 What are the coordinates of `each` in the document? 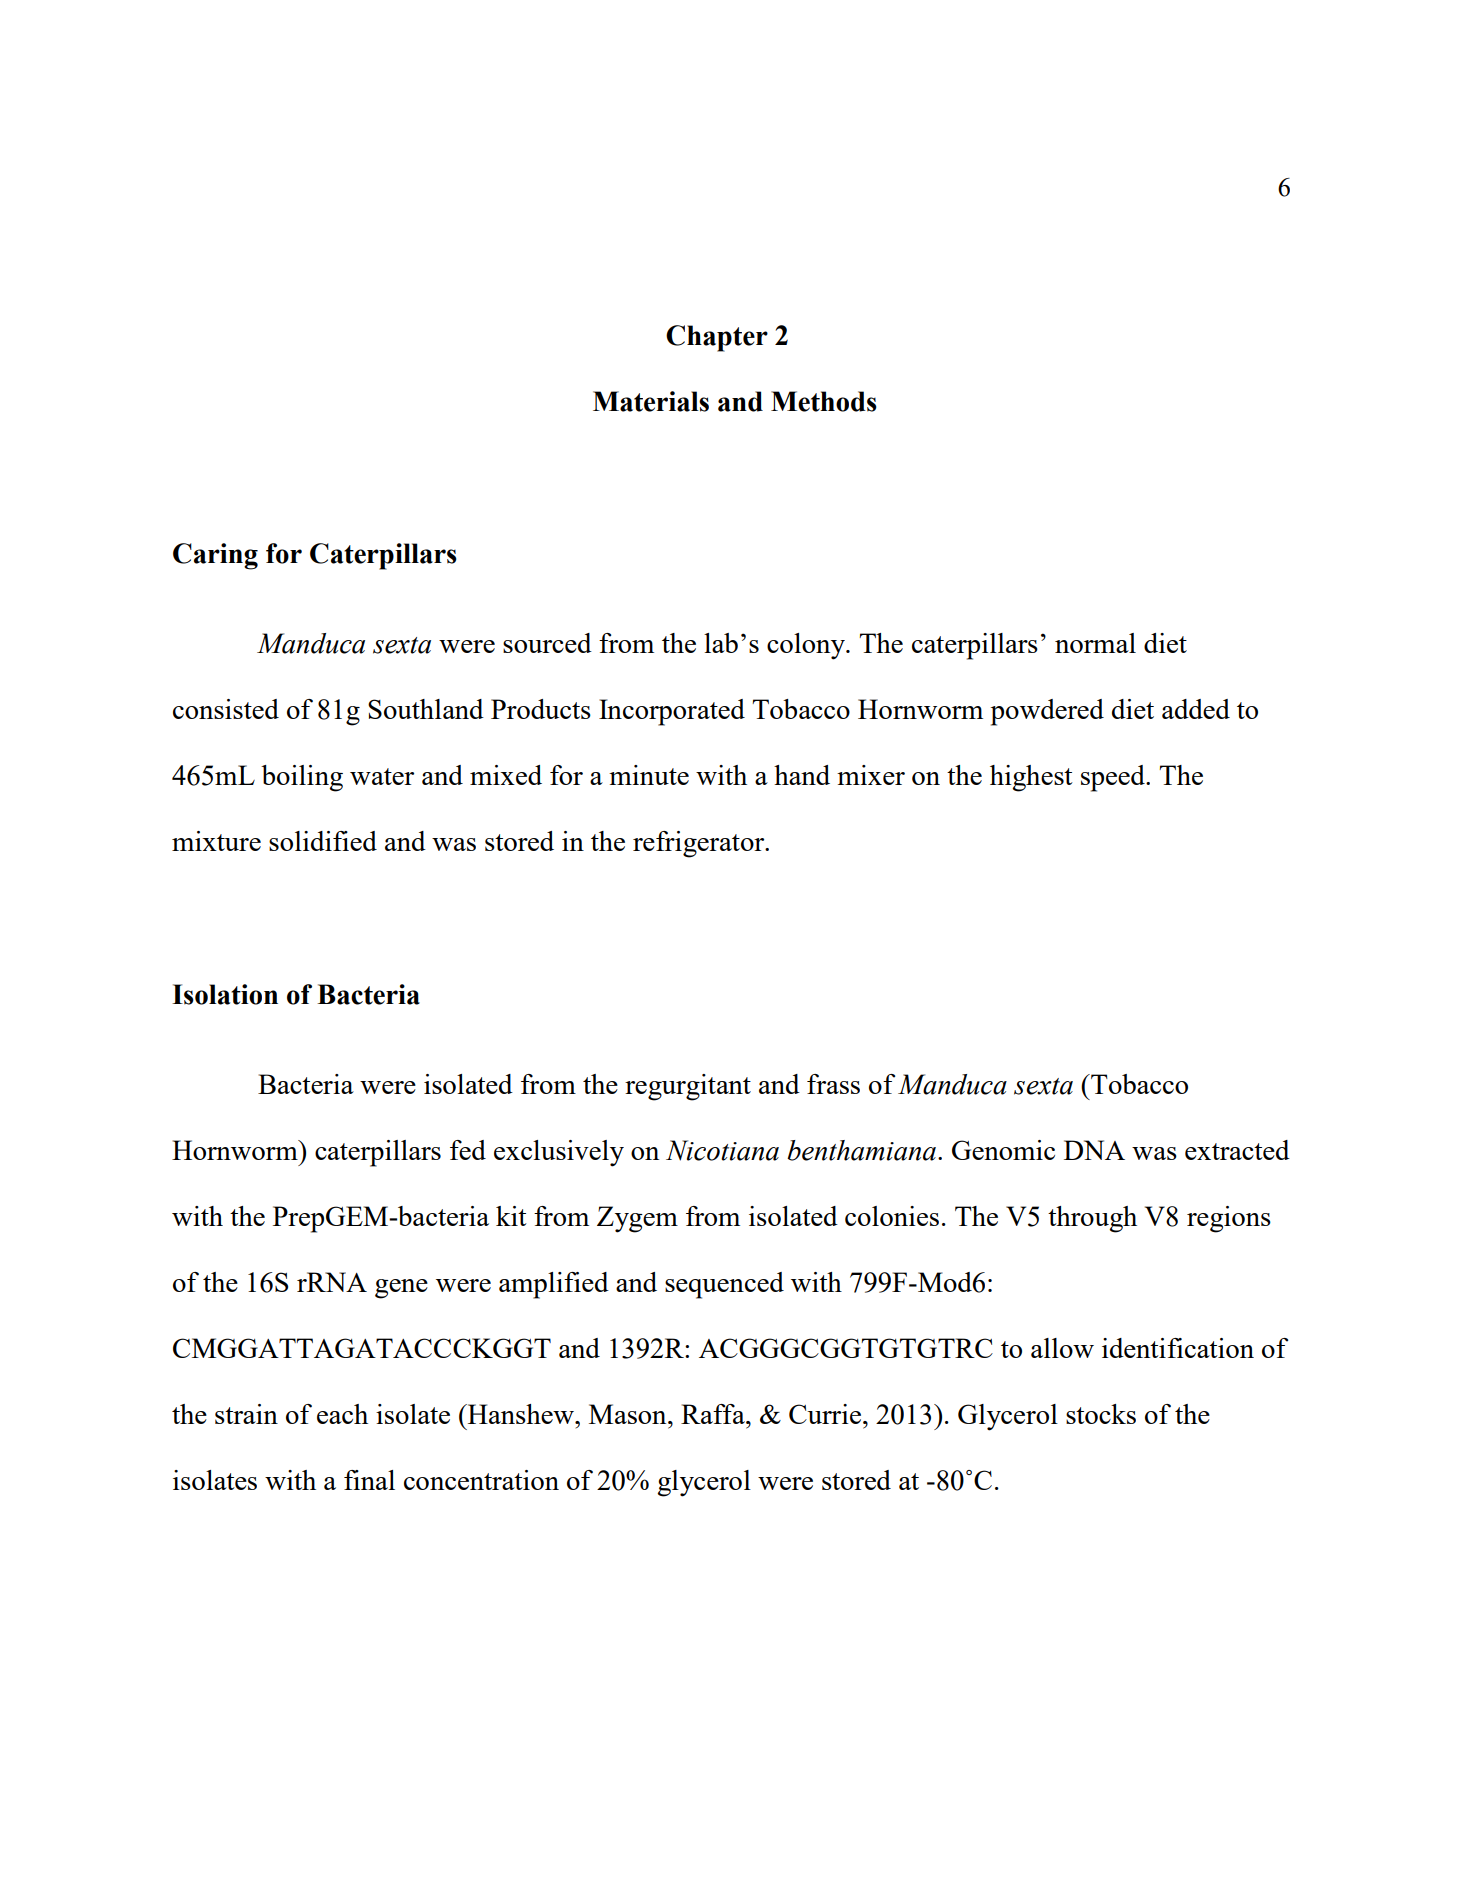 It's located at (342, 1414).
